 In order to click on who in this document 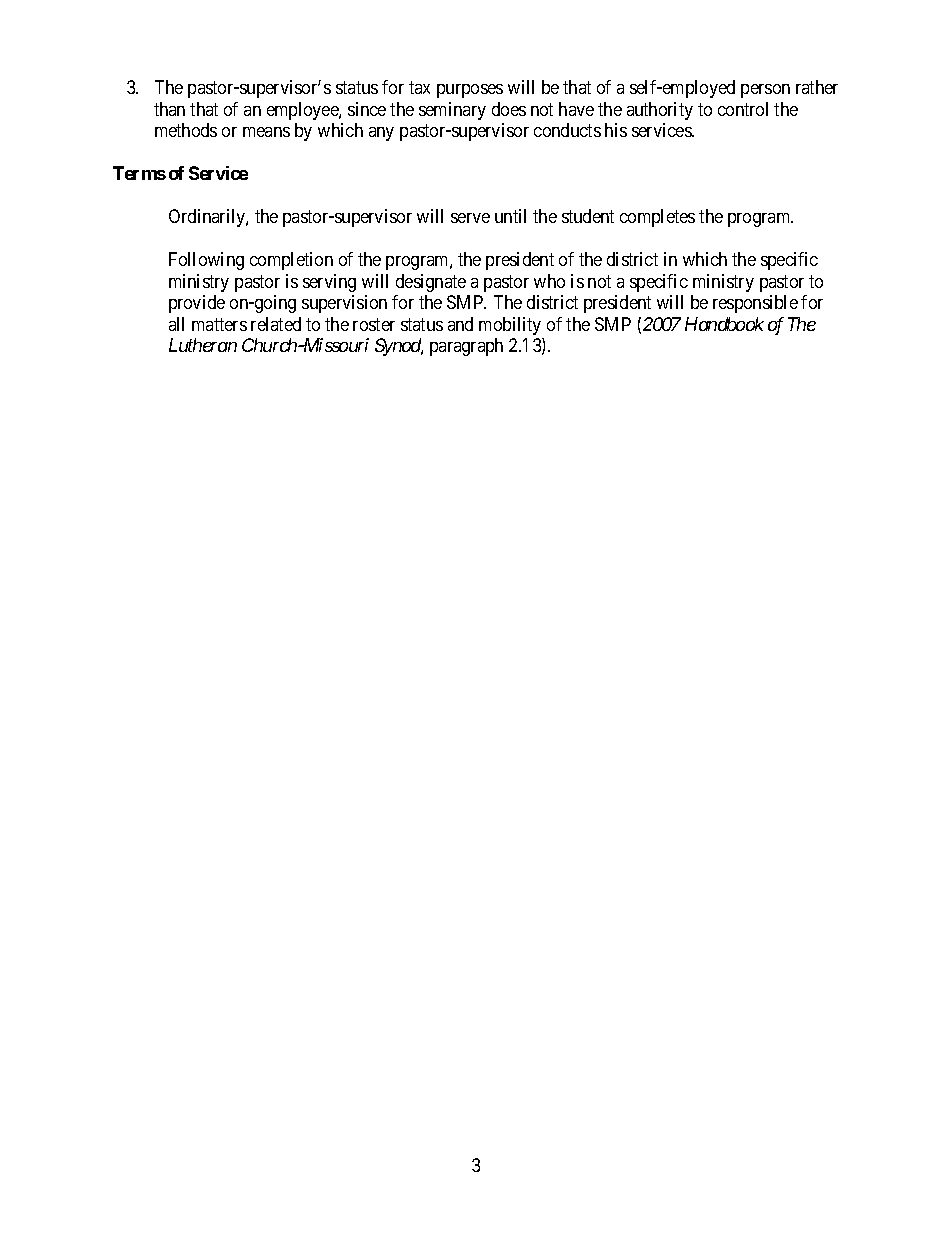, I will do `click(549, 281)`.
